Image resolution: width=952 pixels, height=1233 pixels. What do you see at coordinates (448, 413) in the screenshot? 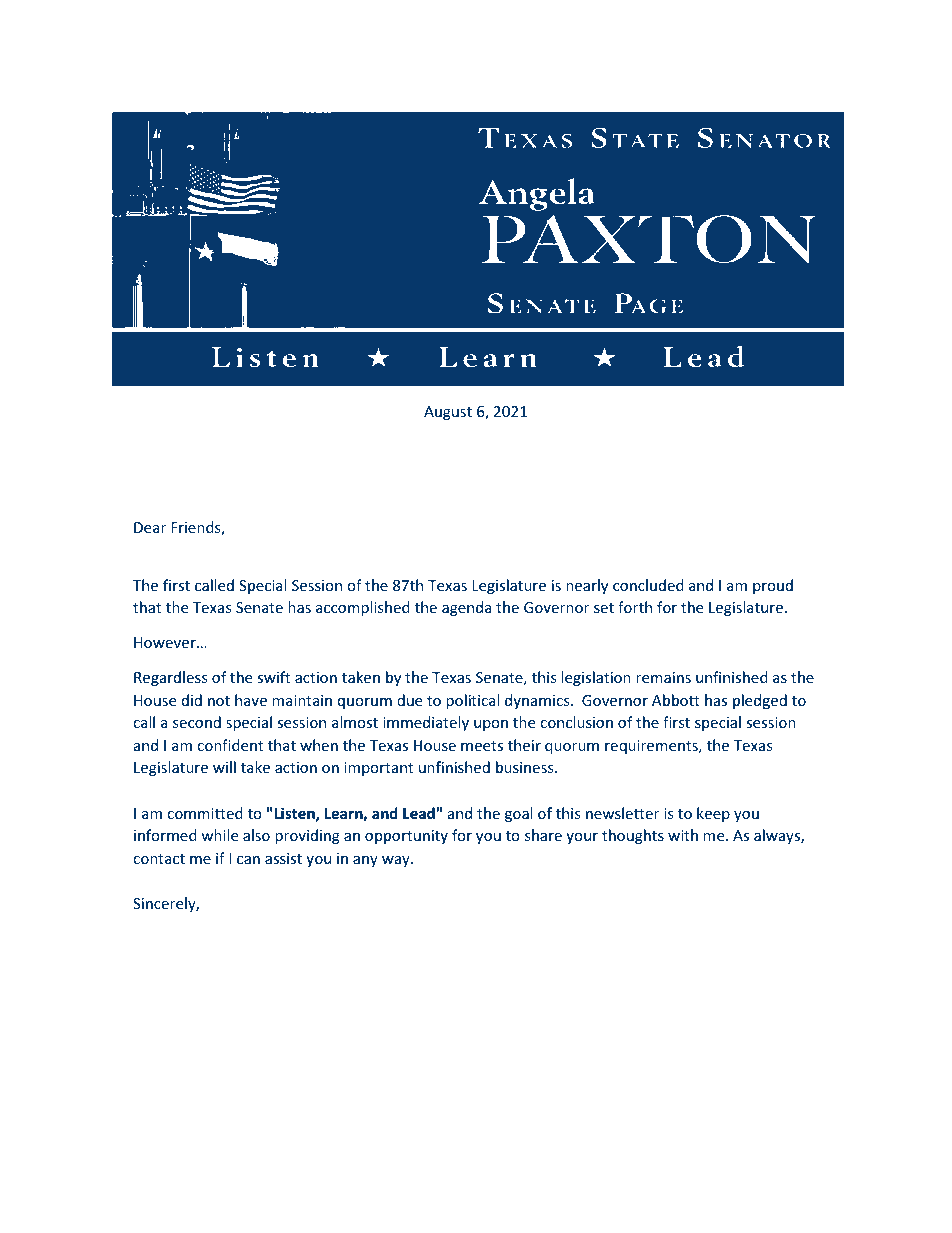
I see `August` at bounding box center [448, 413].
